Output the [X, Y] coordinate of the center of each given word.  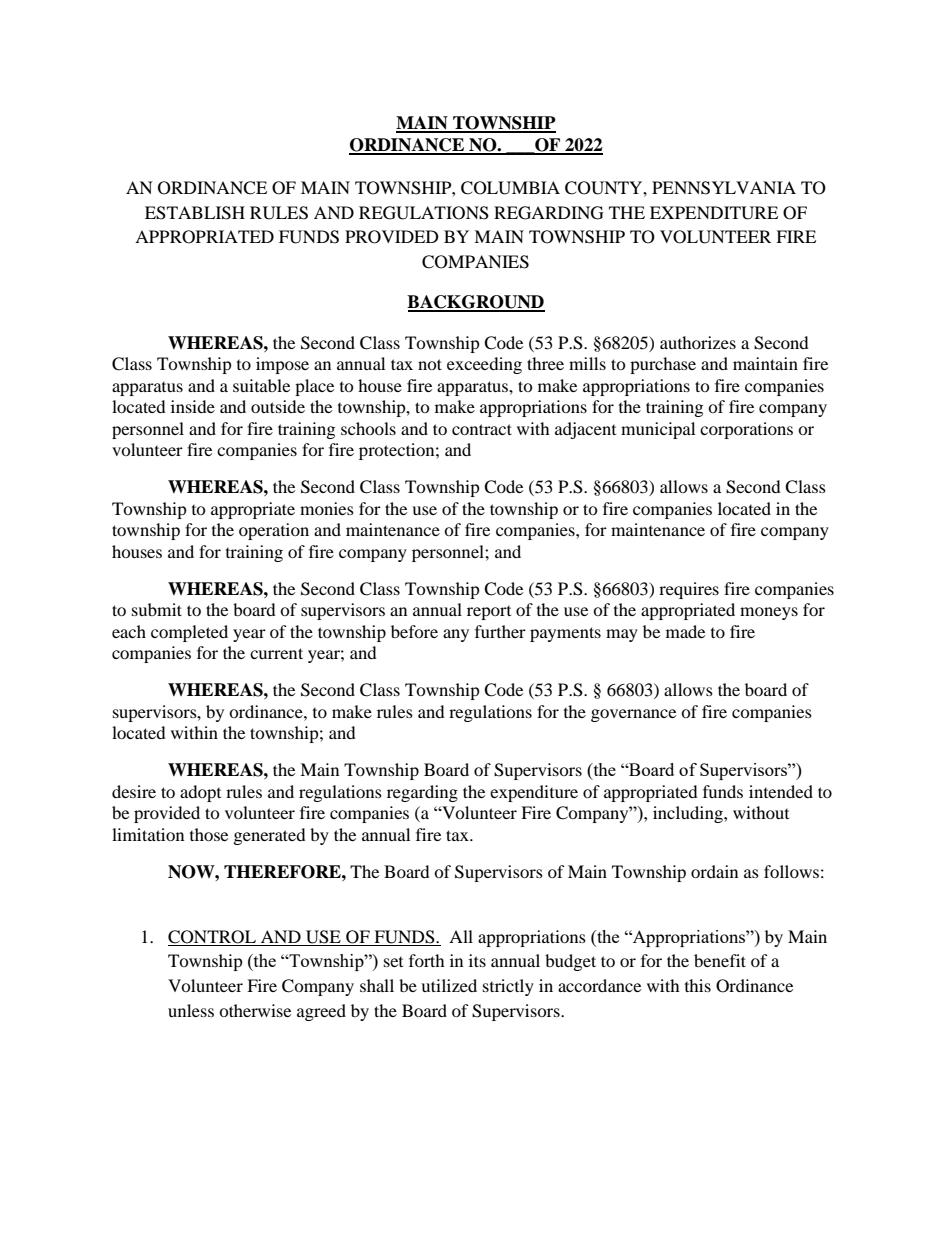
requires [689, 590]
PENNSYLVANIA [724, 188]
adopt [200, 793]
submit [157, 609]
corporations [746, 430]
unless [191, 1010]
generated [270, 836]
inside [193, 406]
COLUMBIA [510, 188]
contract [482, 429]
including [689, 814]
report [489, 613]
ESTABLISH [195, 213]
